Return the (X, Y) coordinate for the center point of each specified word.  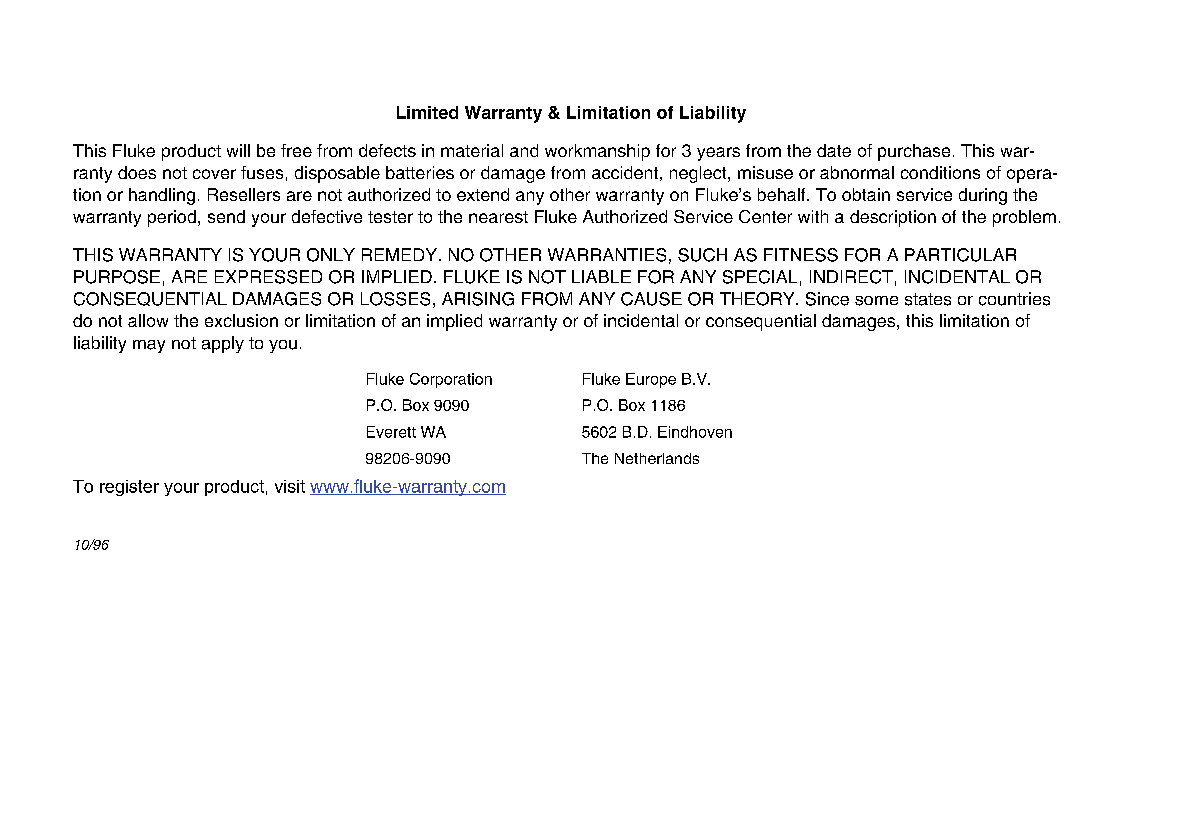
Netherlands (657, 458)
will (238, 150)
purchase (914, 152)
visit (290, 486)
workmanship (597, 152)
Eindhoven (695, 432)
